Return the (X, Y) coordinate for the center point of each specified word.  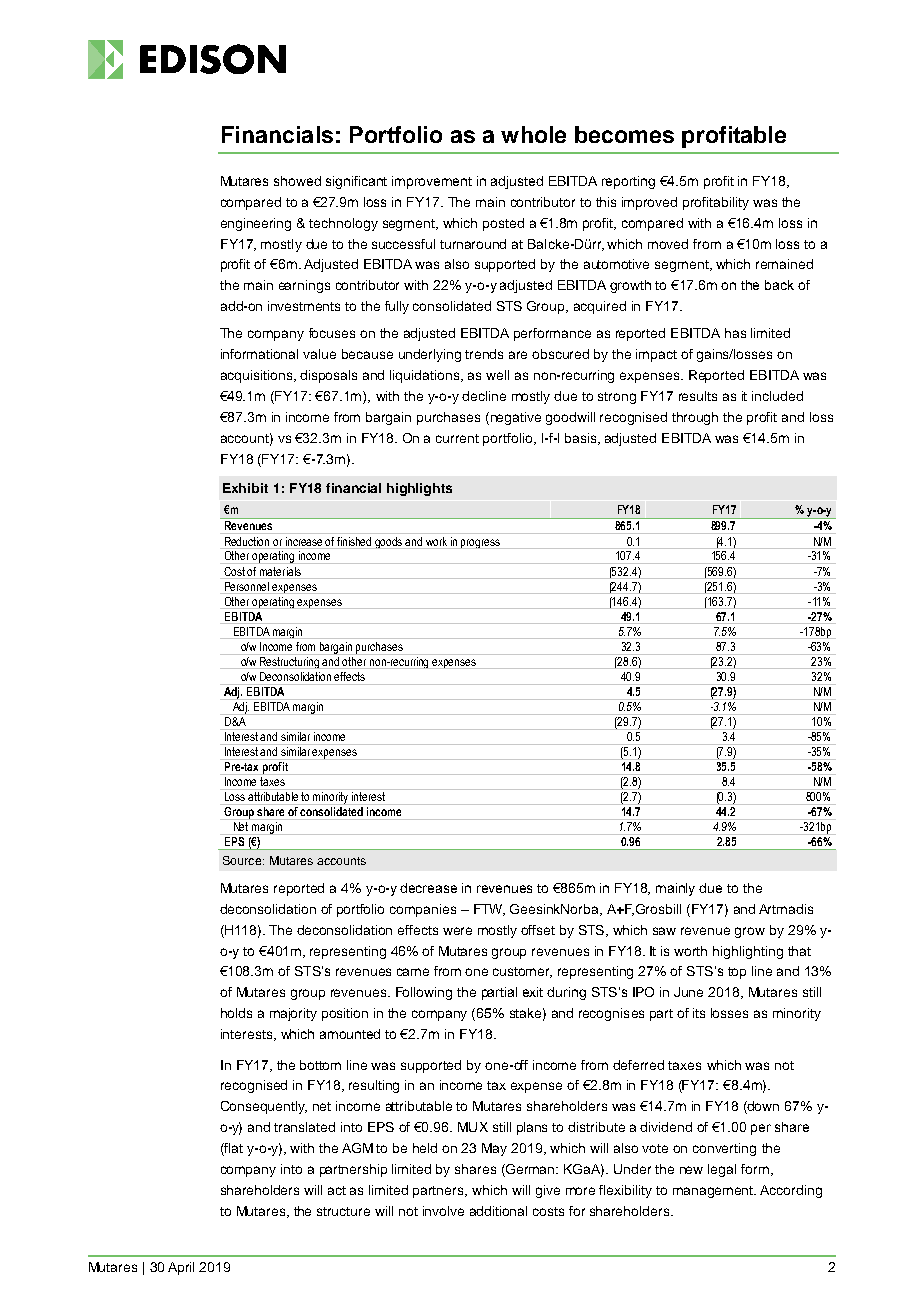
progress (481, 544)
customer (522, 972)
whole (533, 134)
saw (664, 931)
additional (498, 1211)
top (737, 973)
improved (649, 203)
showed (297, 181)
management (714, 1192)
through (695, 418)
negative (514, 418)
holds (236, 1013)
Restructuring (290, 661)
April (181, 1268)
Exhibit (245, 488)
